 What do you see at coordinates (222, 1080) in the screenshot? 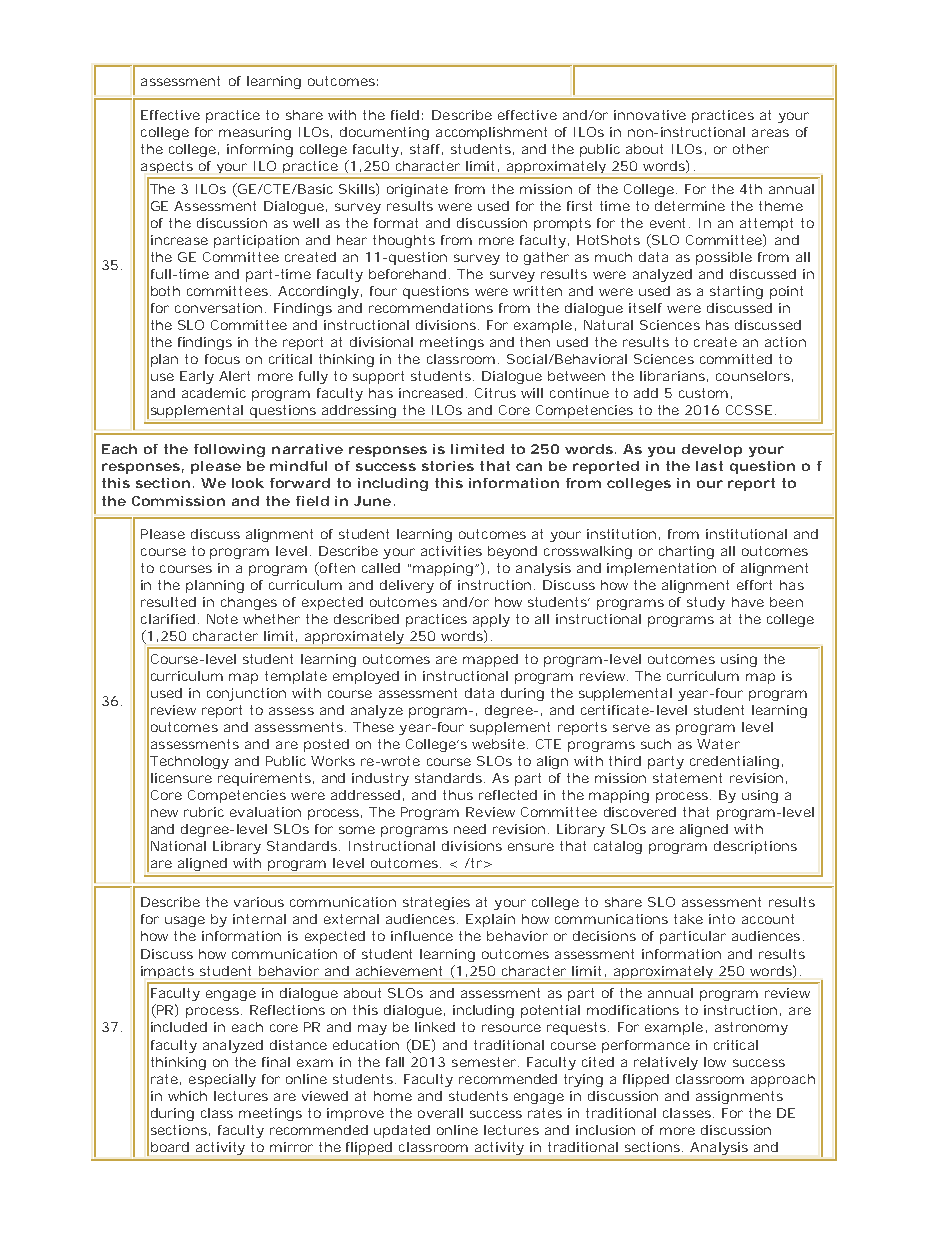
I see `especially` at bounding box center [222, 1080].
